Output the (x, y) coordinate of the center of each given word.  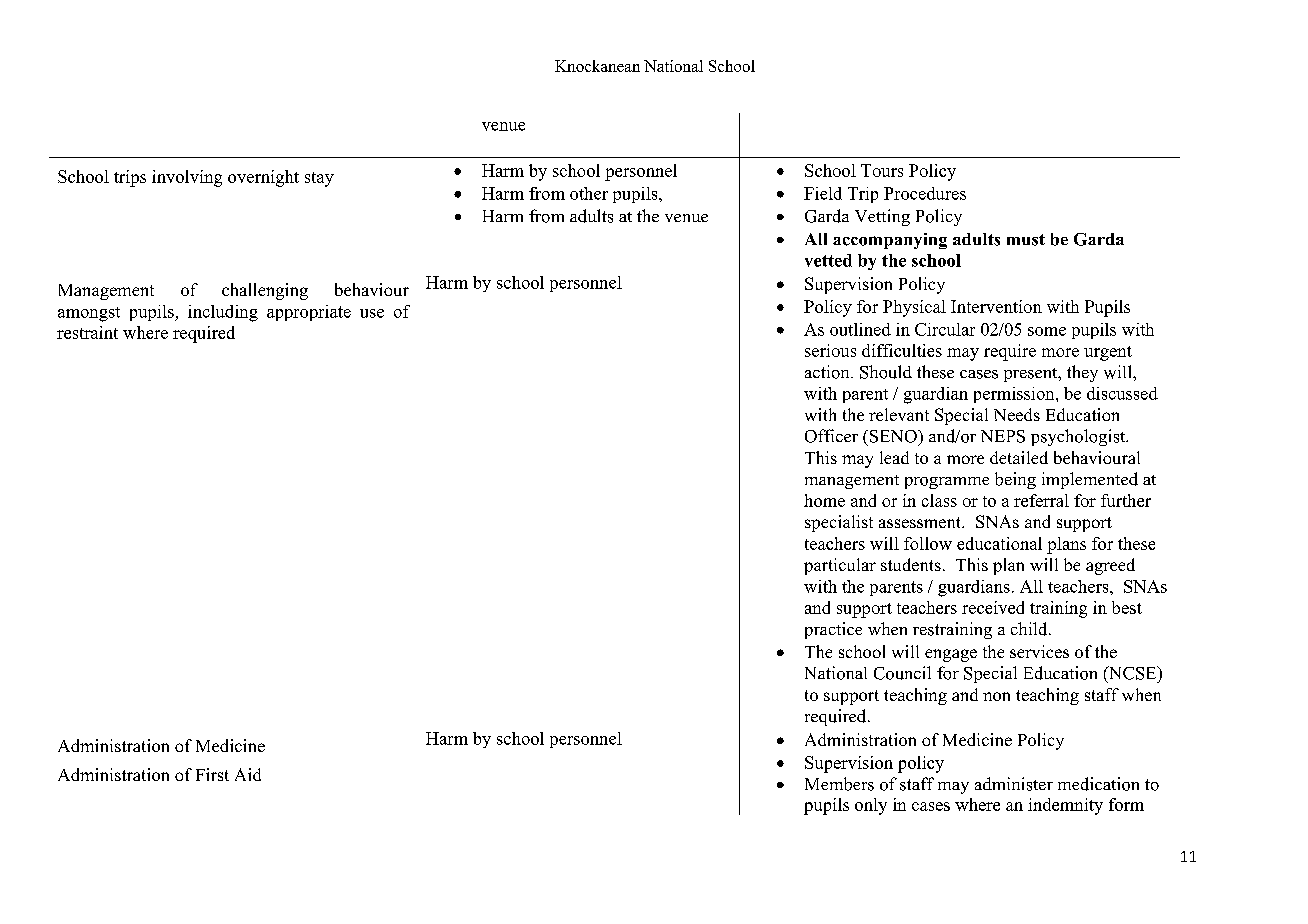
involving (187, 178)
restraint (87, 332)
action (828, 372)
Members (839, 784)
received (993, 607)
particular (840, 566)
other (589, 193)
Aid (248, 774)
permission (1015, 395)
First (212, 774)
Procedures (925, 193)
